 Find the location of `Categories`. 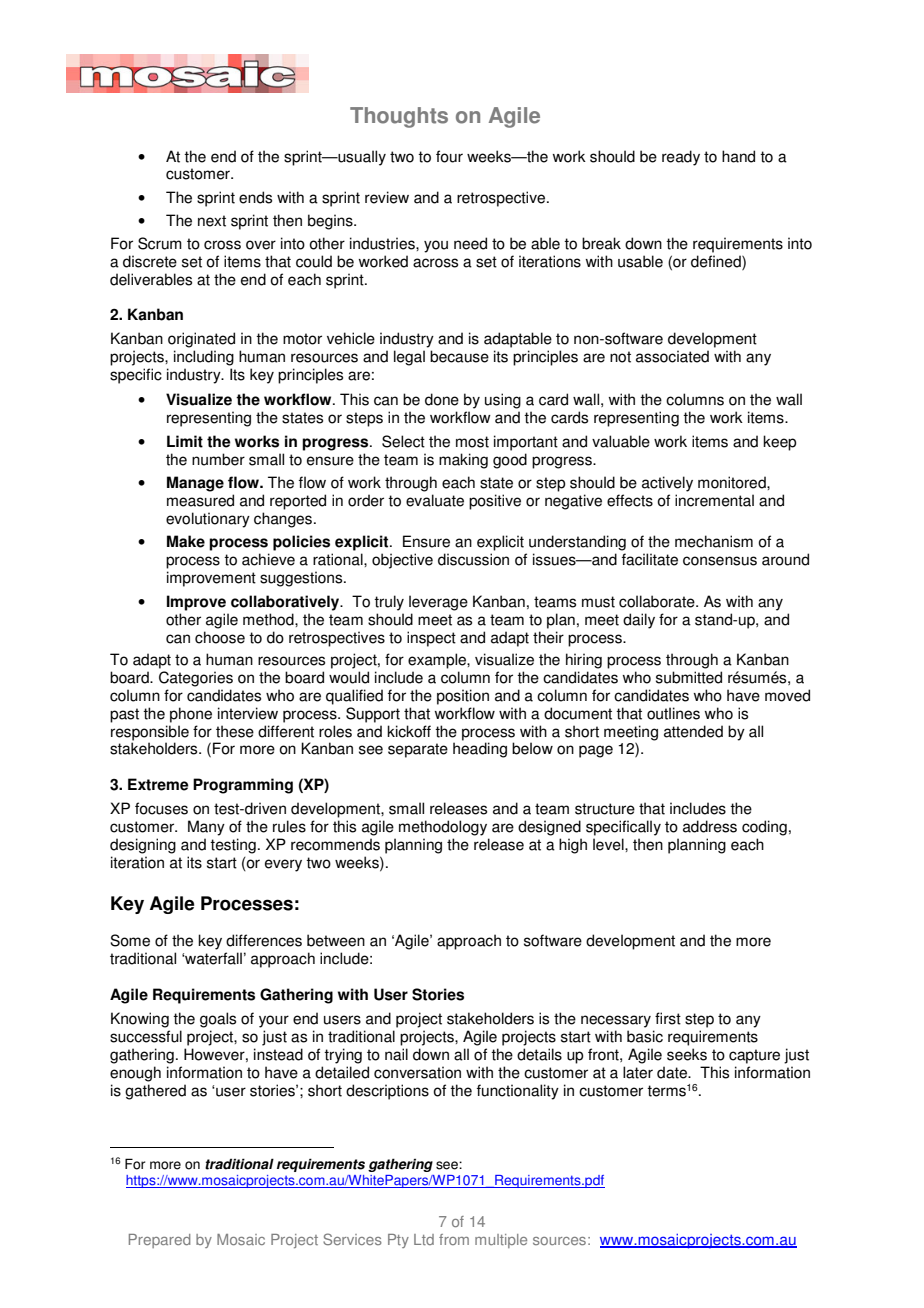

Categories is located at coordinates (196, 679).
